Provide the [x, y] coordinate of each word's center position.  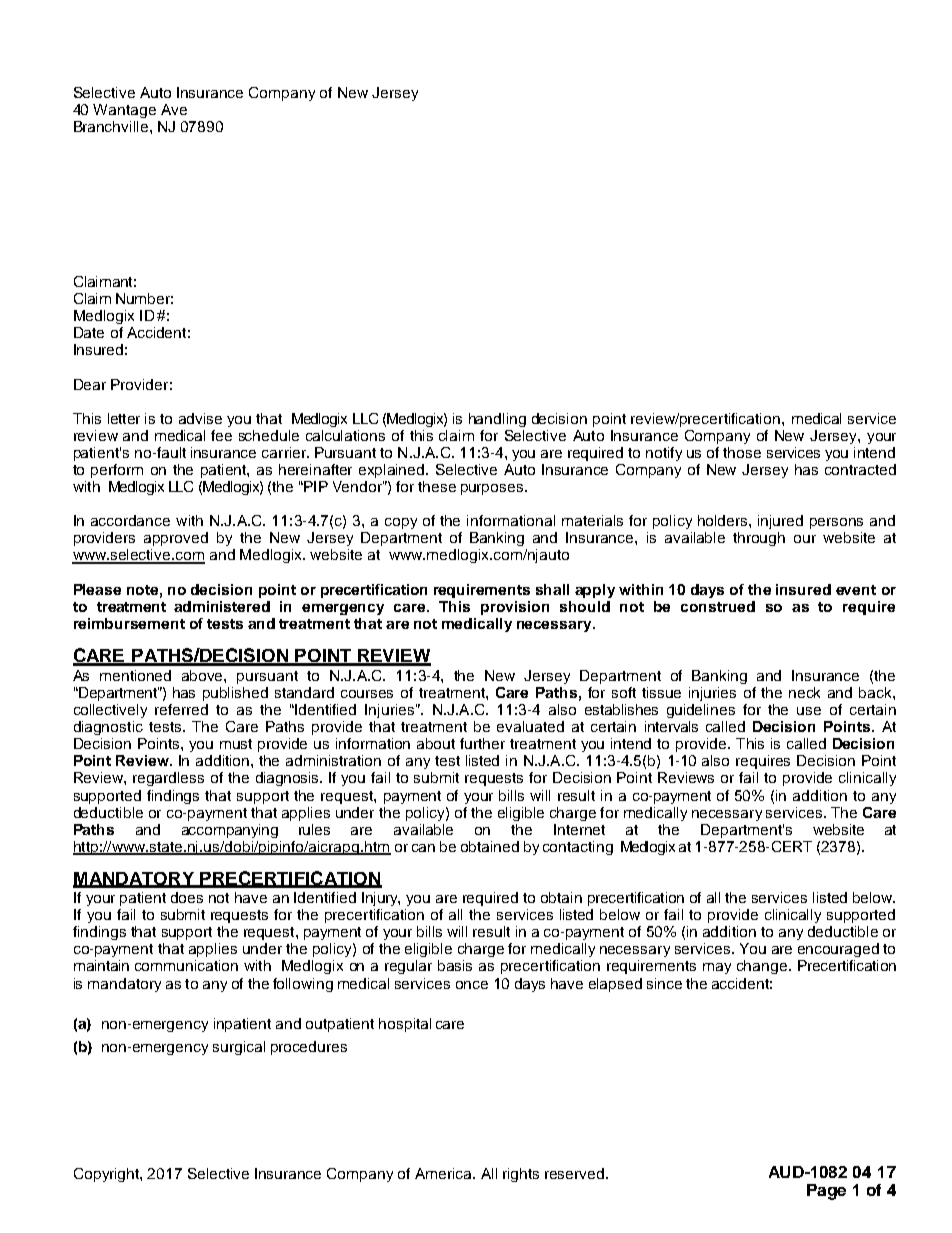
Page [826, 1192]
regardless [168, 779]
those [742, 452]
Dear [90, 384]
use [809, 711]
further [482, 743]
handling [497, 420]
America [444, 1173]
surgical [239, 1048]
